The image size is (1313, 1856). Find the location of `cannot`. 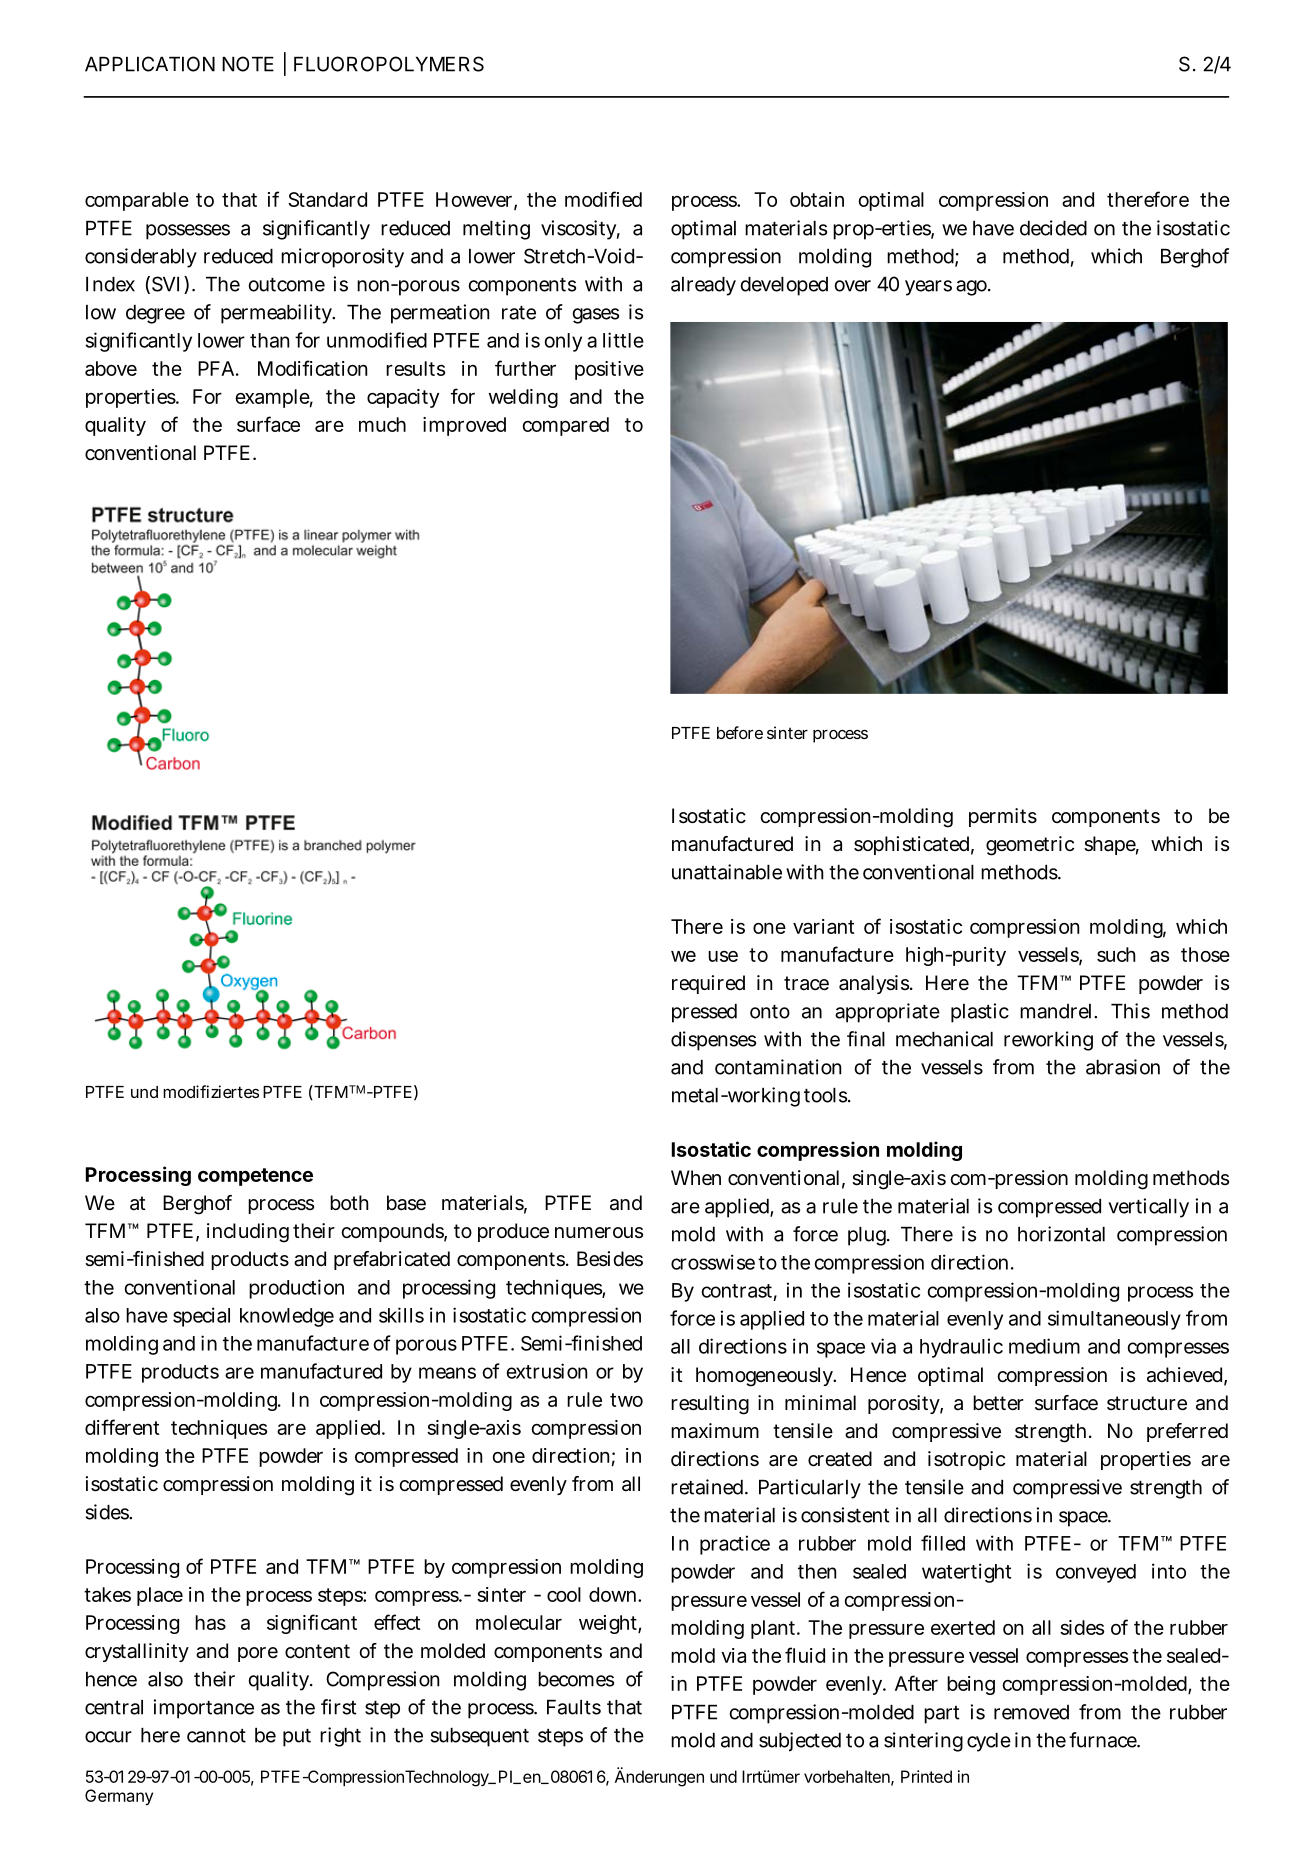

cannot is located at coordinates (216, 1736).
